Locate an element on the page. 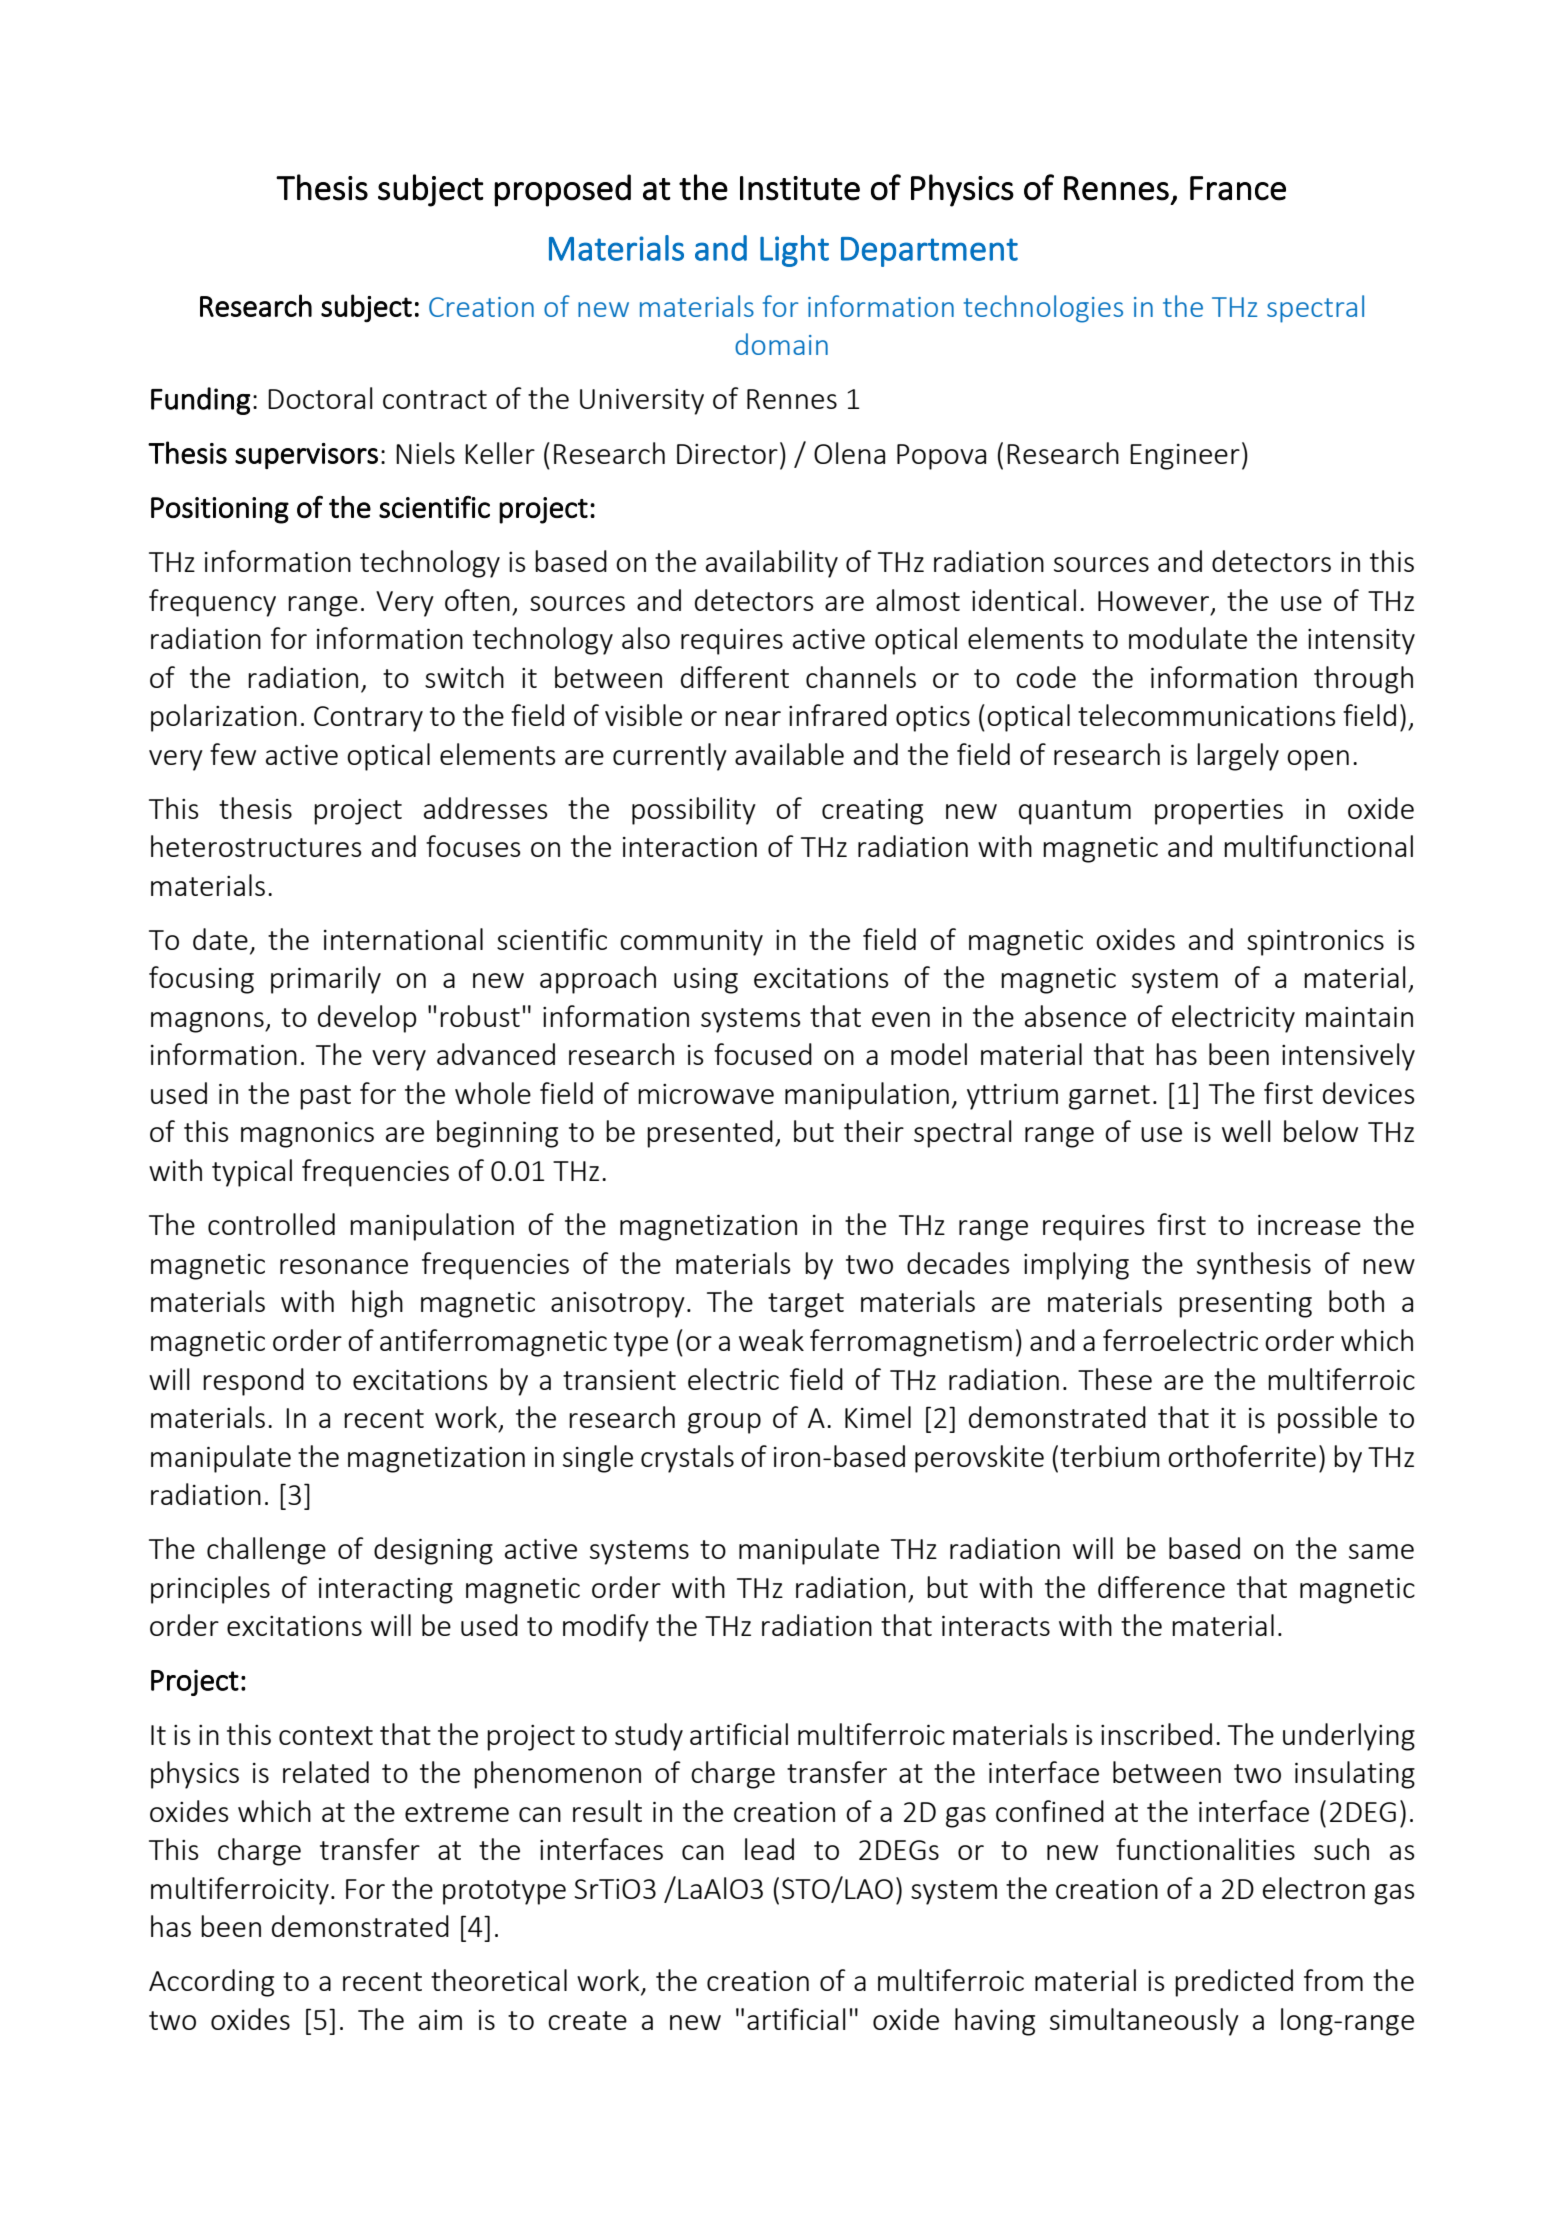  properties is located at coordinates (1219, 812).
